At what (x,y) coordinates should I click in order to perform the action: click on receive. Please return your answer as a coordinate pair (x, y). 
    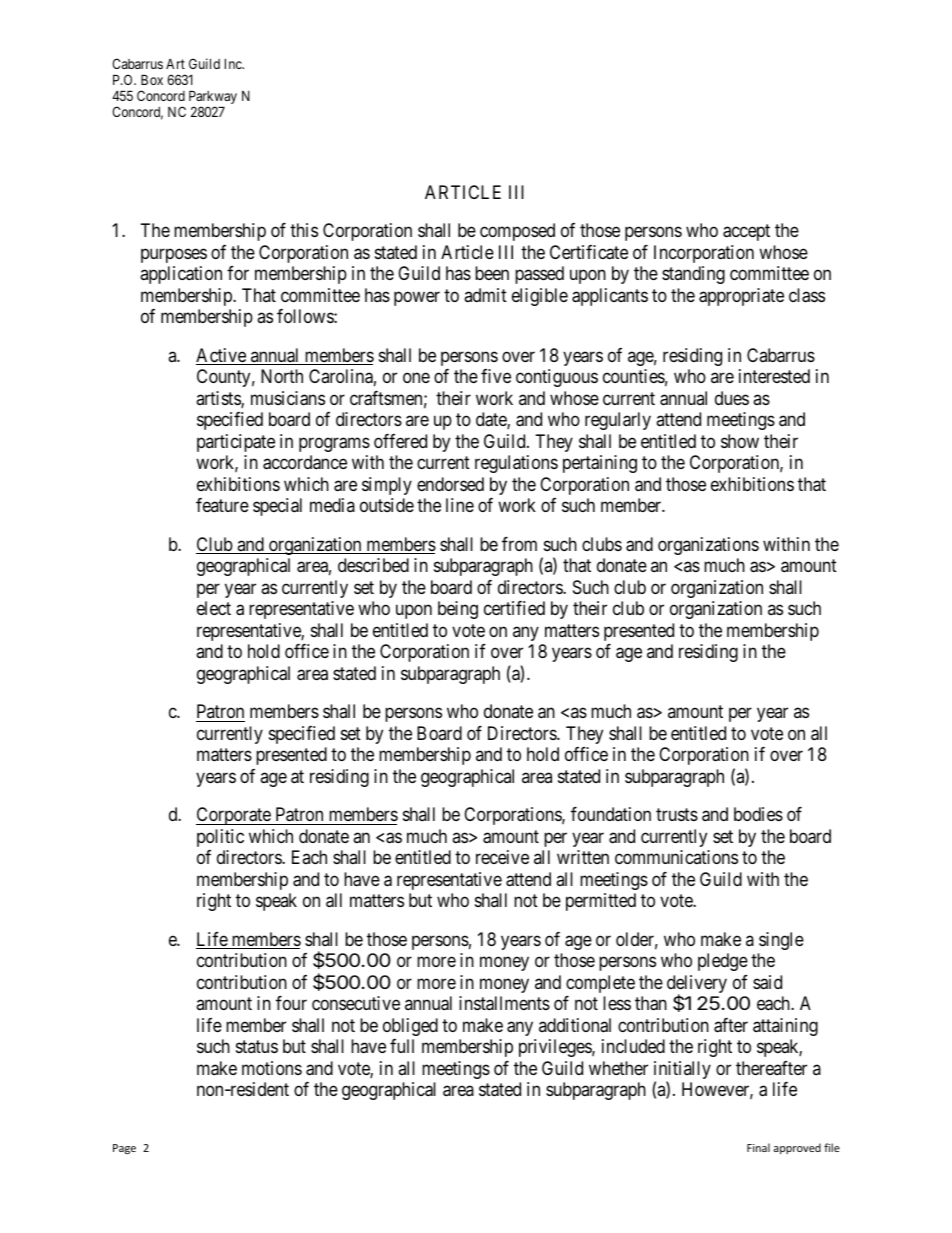
    Looking at the image, I should click on (502, 857).
